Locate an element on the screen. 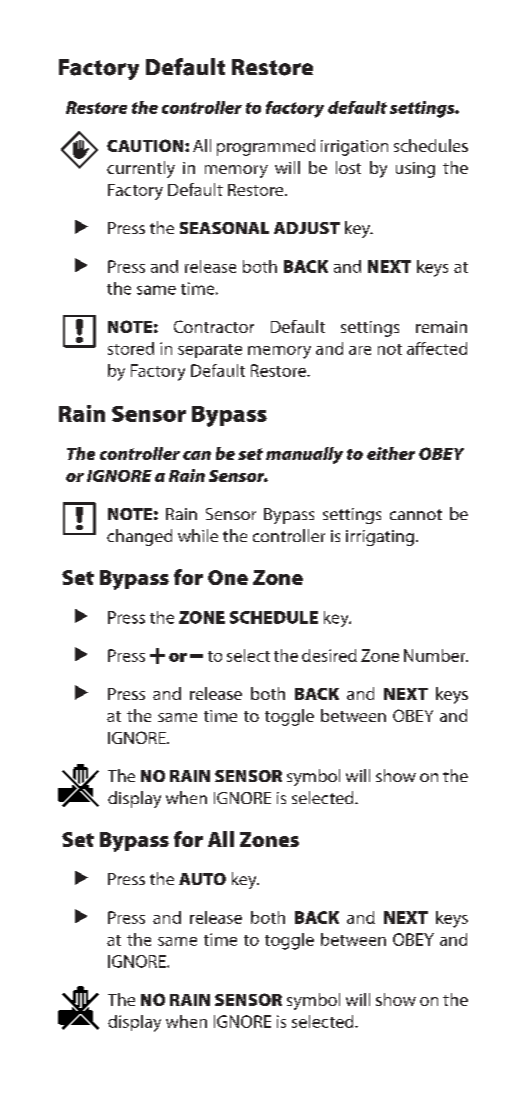  Contractor is located at coordinates (214, 326).
